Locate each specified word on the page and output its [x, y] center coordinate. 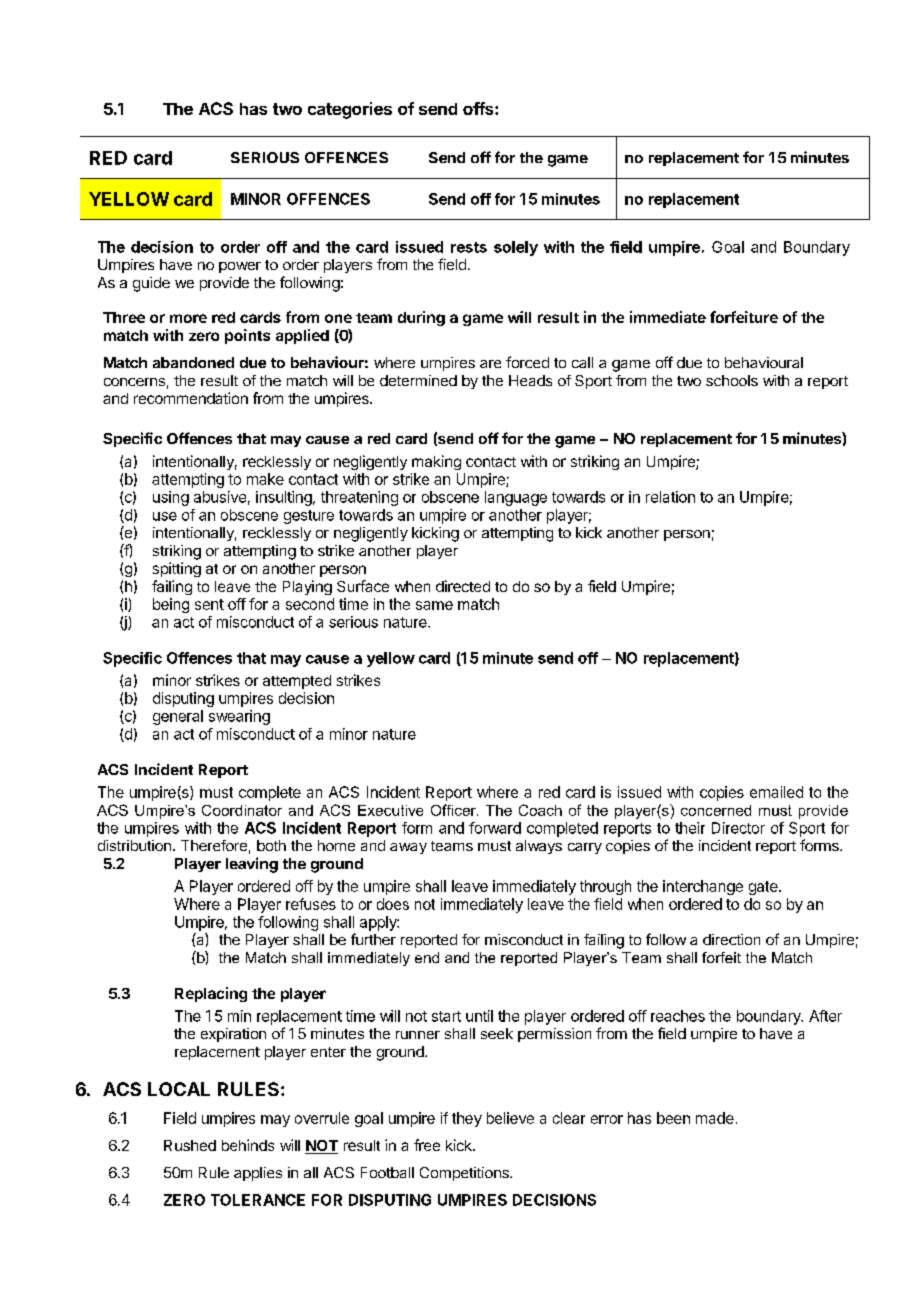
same [434, 605]
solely [516, 248]
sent [209, 604]
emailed [776, 792]
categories [350, 110]
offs [479, 108]
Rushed [190, 1145]
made [715, 1118]
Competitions [465, 1174]
